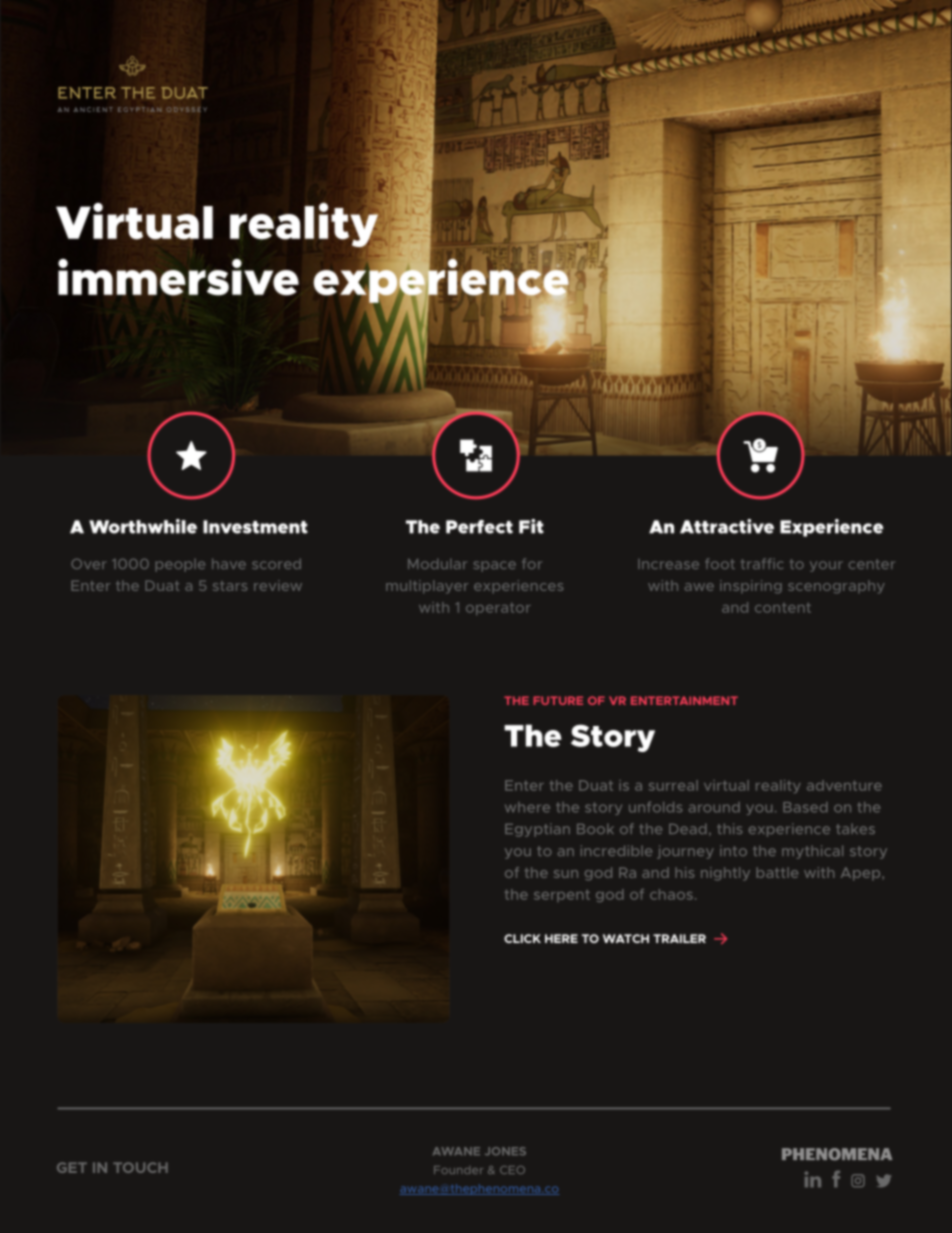 The height and width of the page is (1233, 952). What do you see at coordinates (844, 785) in the page?
I see `adventure` at bounding box center [844, 785].
